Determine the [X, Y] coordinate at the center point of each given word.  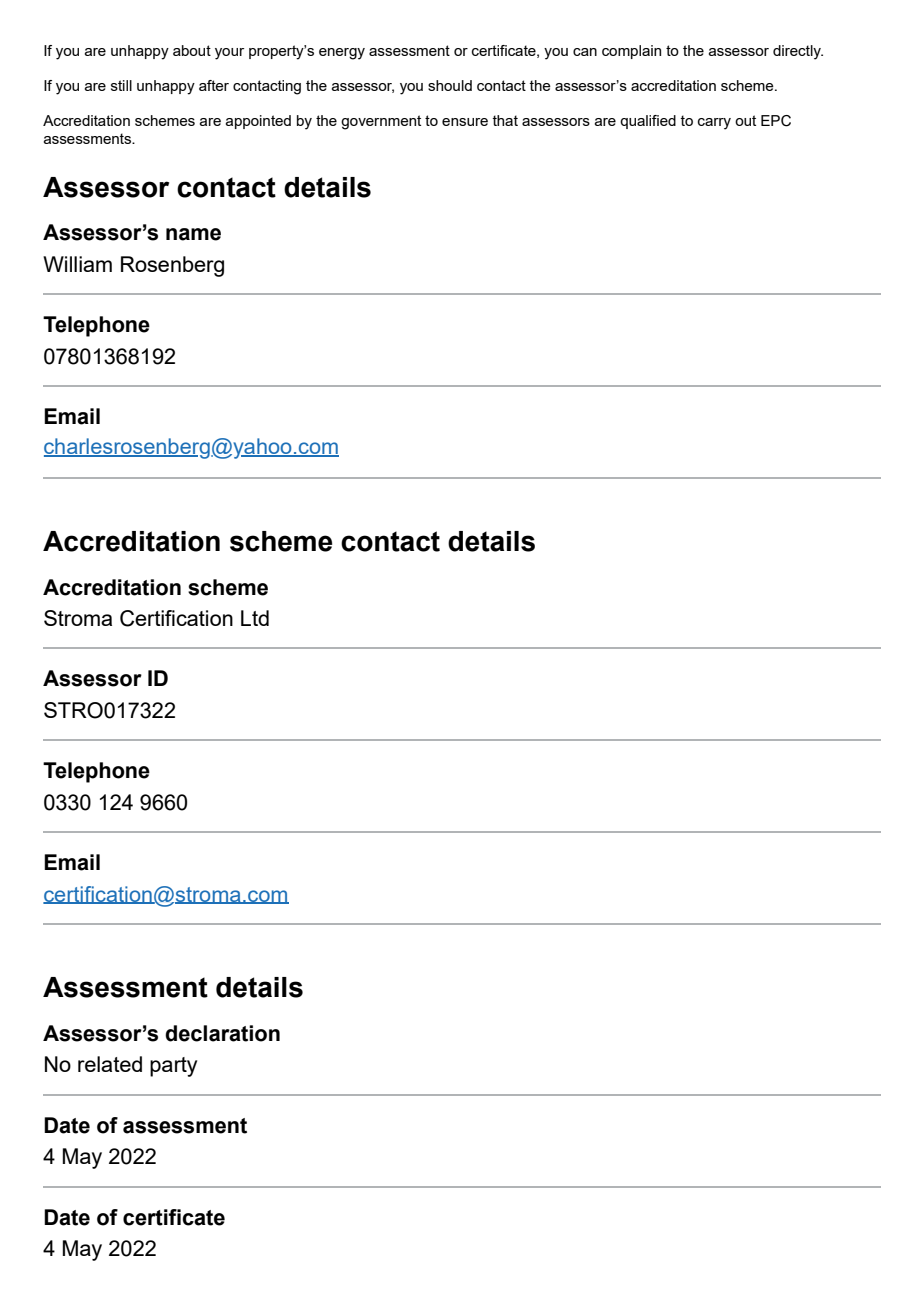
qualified [648, 122]
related [110, 1064]
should [450, 85]
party [173, 1067]
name [193, 234]
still [121, 85]
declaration [222, 1033]
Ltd [255, 618]
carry [714, 124]
